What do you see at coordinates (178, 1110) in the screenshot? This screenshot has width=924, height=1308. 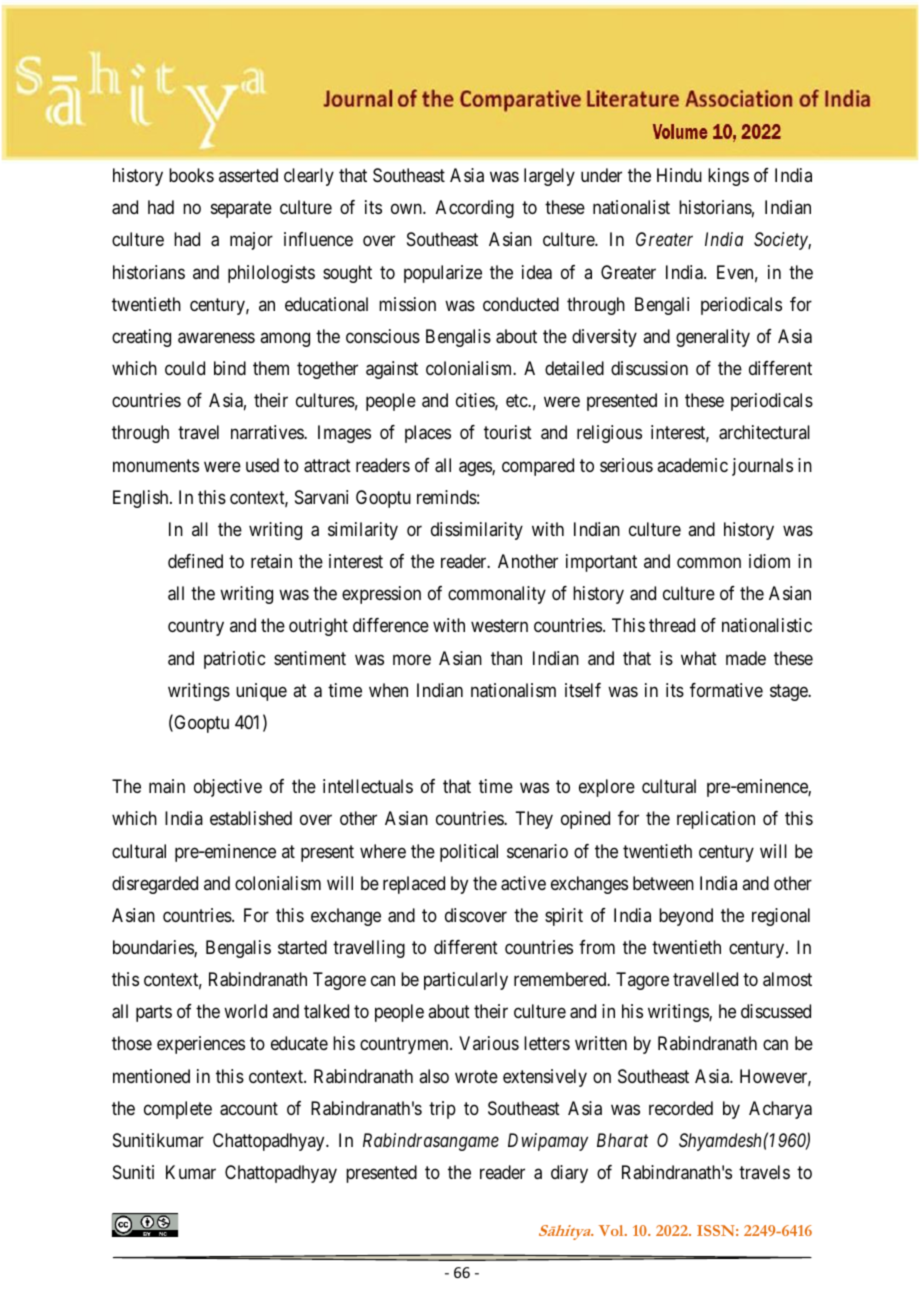 I see `complete` at bounding box center [178, 1110].
